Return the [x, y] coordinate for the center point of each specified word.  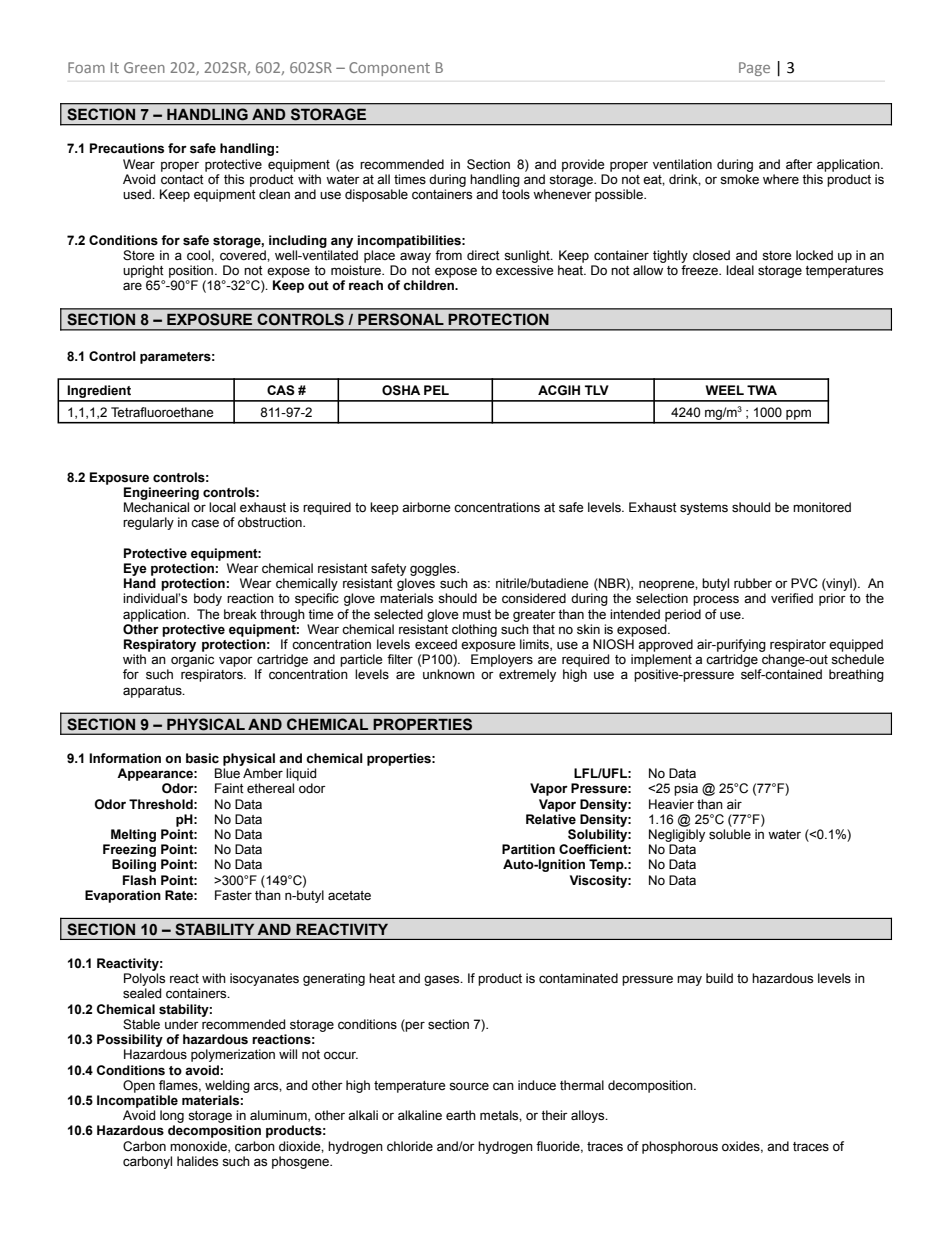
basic [202, 758]
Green [144, 67]
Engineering [161, 493]
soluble [730, 834]
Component [389, 69]
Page [754, 69]
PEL [436, 390]
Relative [551, 819]
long [172, 1116]
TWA [762, 390]
